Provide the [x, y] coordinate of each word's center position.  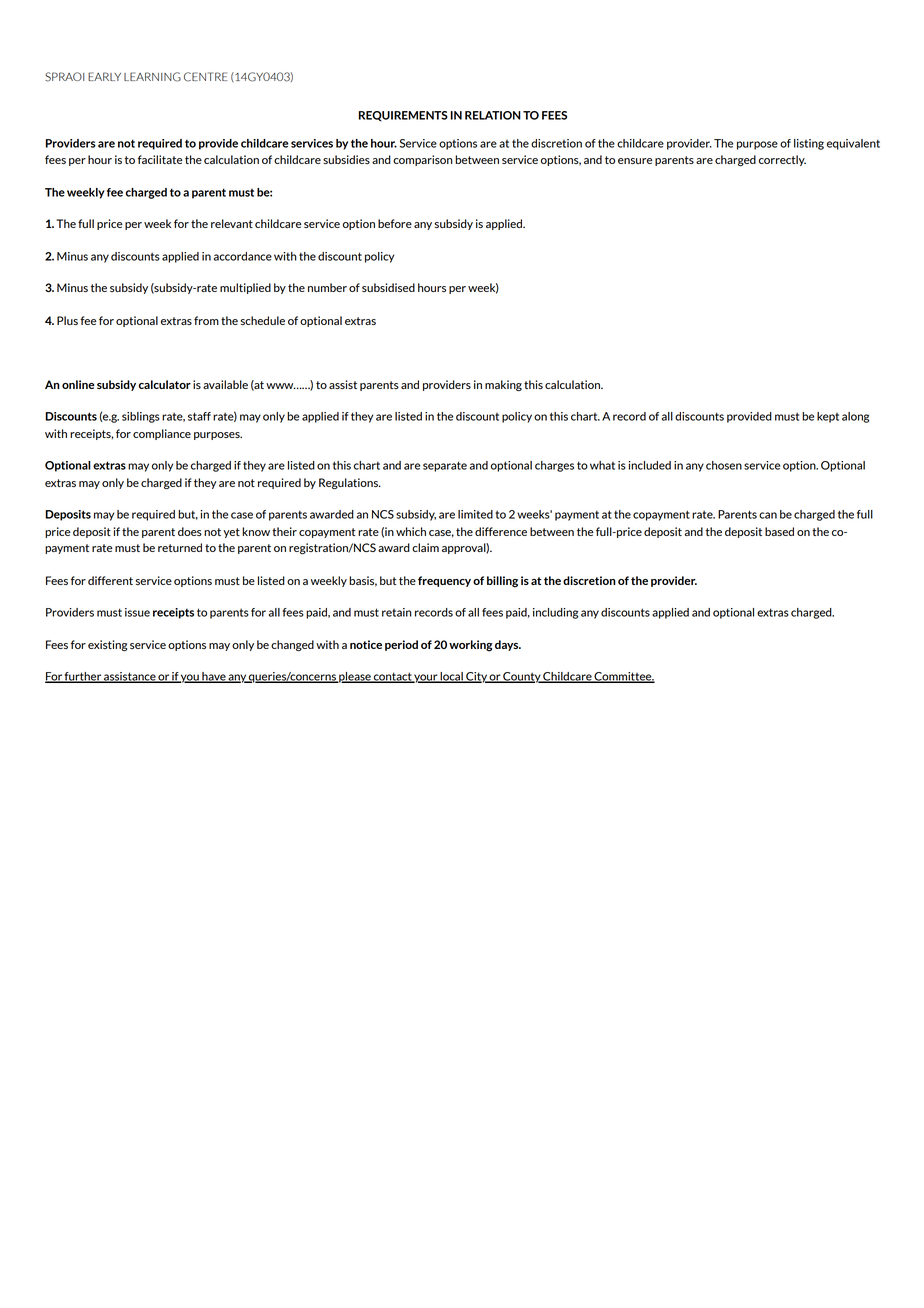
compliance [162, 434]
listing [809, 144]
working [471, 646]
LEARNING [152, 77]
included [649, 465]
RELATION [493, 115]
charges [554, 466]
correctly [782, 160]
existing [107, 645]
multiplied [245, 288]
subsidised [388, 287]
